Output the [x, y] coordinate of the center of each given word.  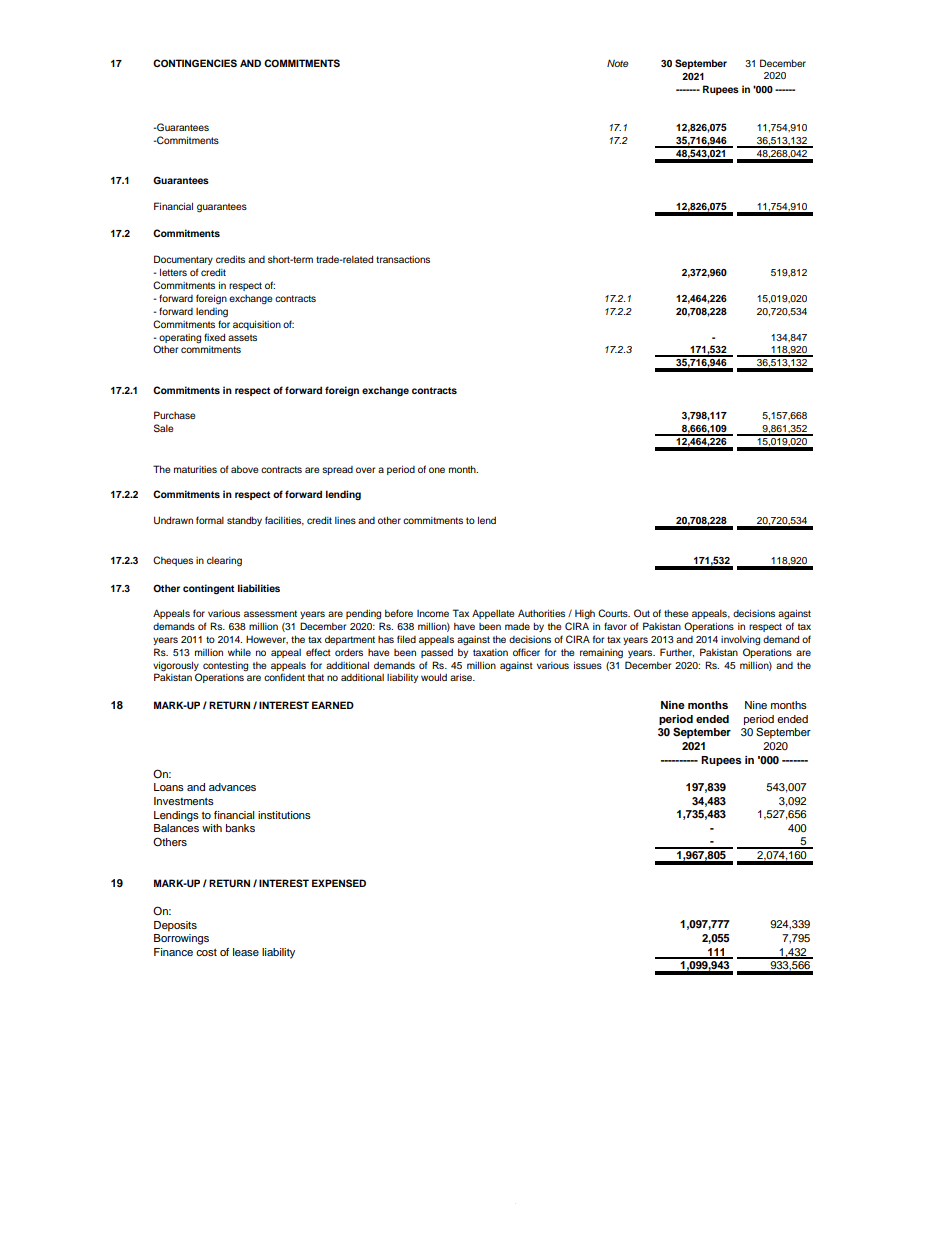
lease [246, 952]
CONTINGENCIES [195, 63]
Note [618, 63]
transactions [403, 259]
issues [588, 665]
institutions [284, 815]
